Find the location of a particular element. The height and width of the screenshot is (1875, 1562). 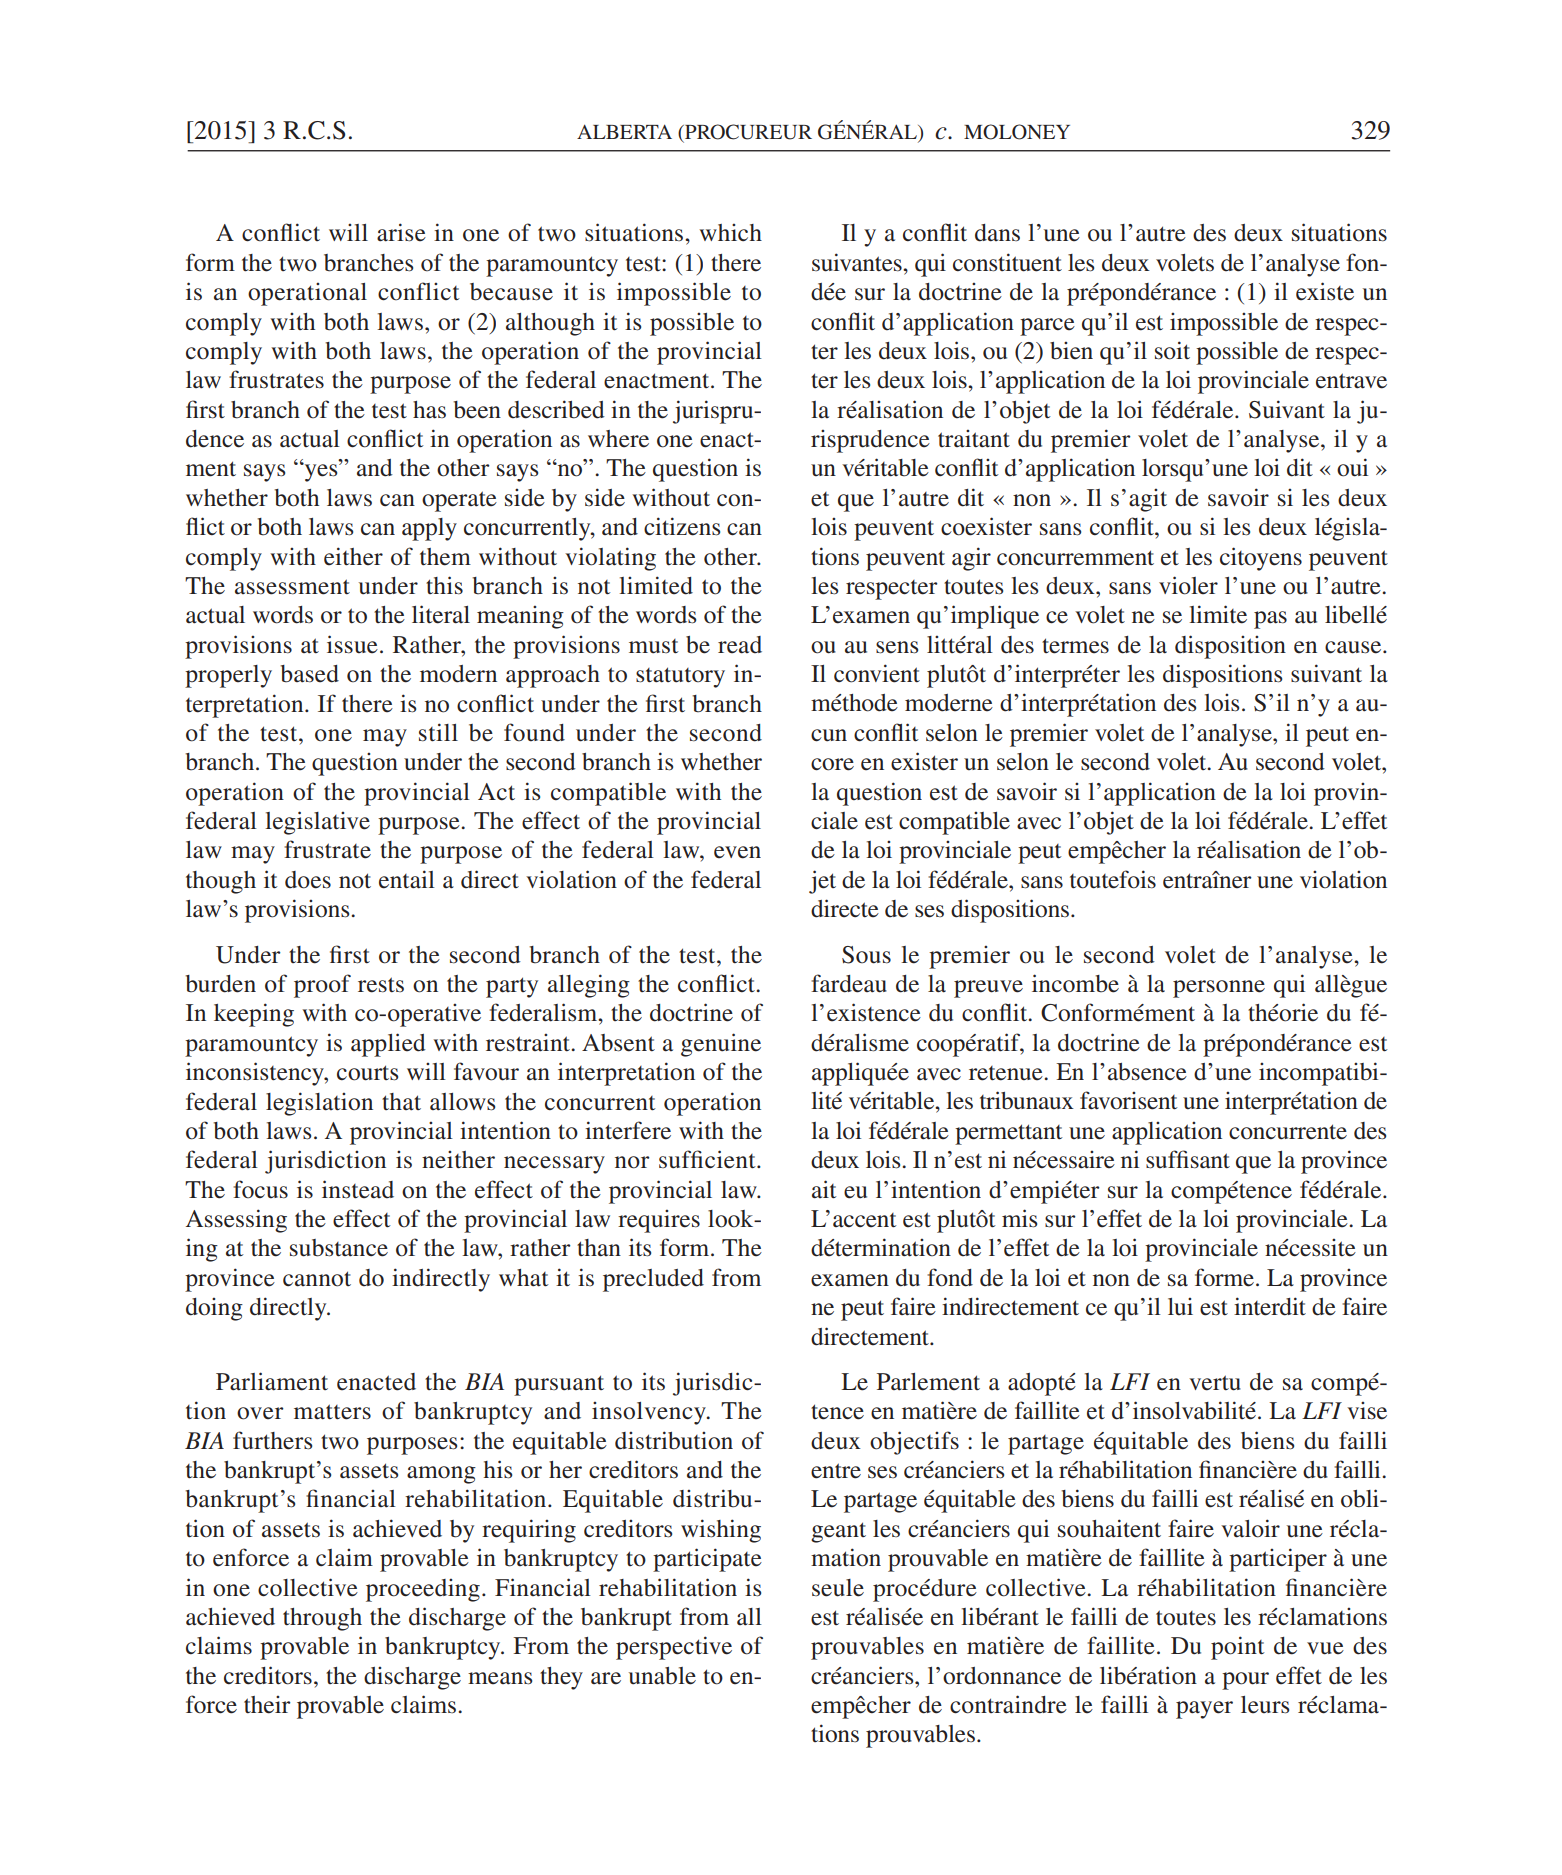

Sous is located at coordinates (866, 955).
